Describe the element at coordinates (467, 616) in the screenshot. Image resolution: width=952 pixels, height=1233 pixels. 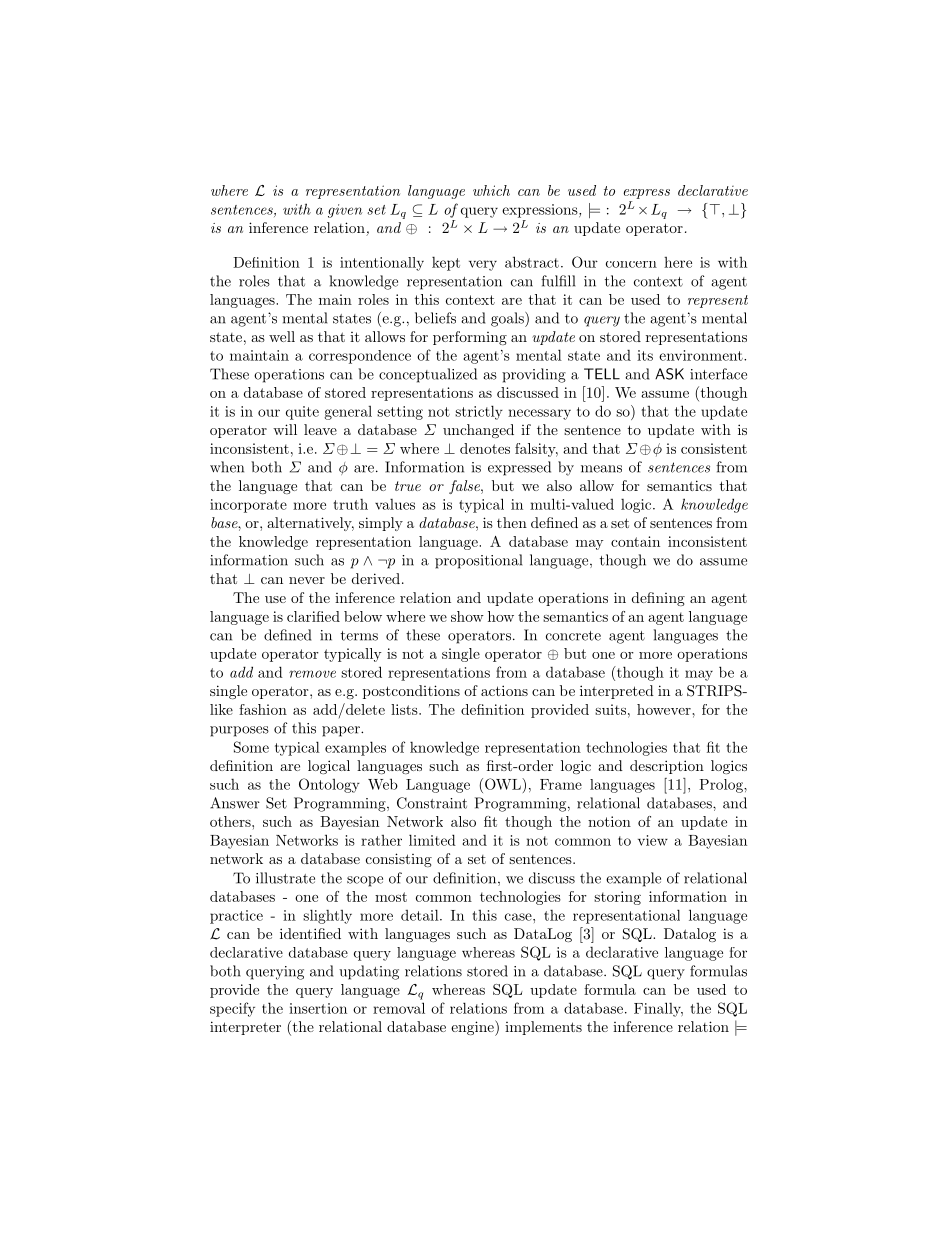
I see `show` at that location.
